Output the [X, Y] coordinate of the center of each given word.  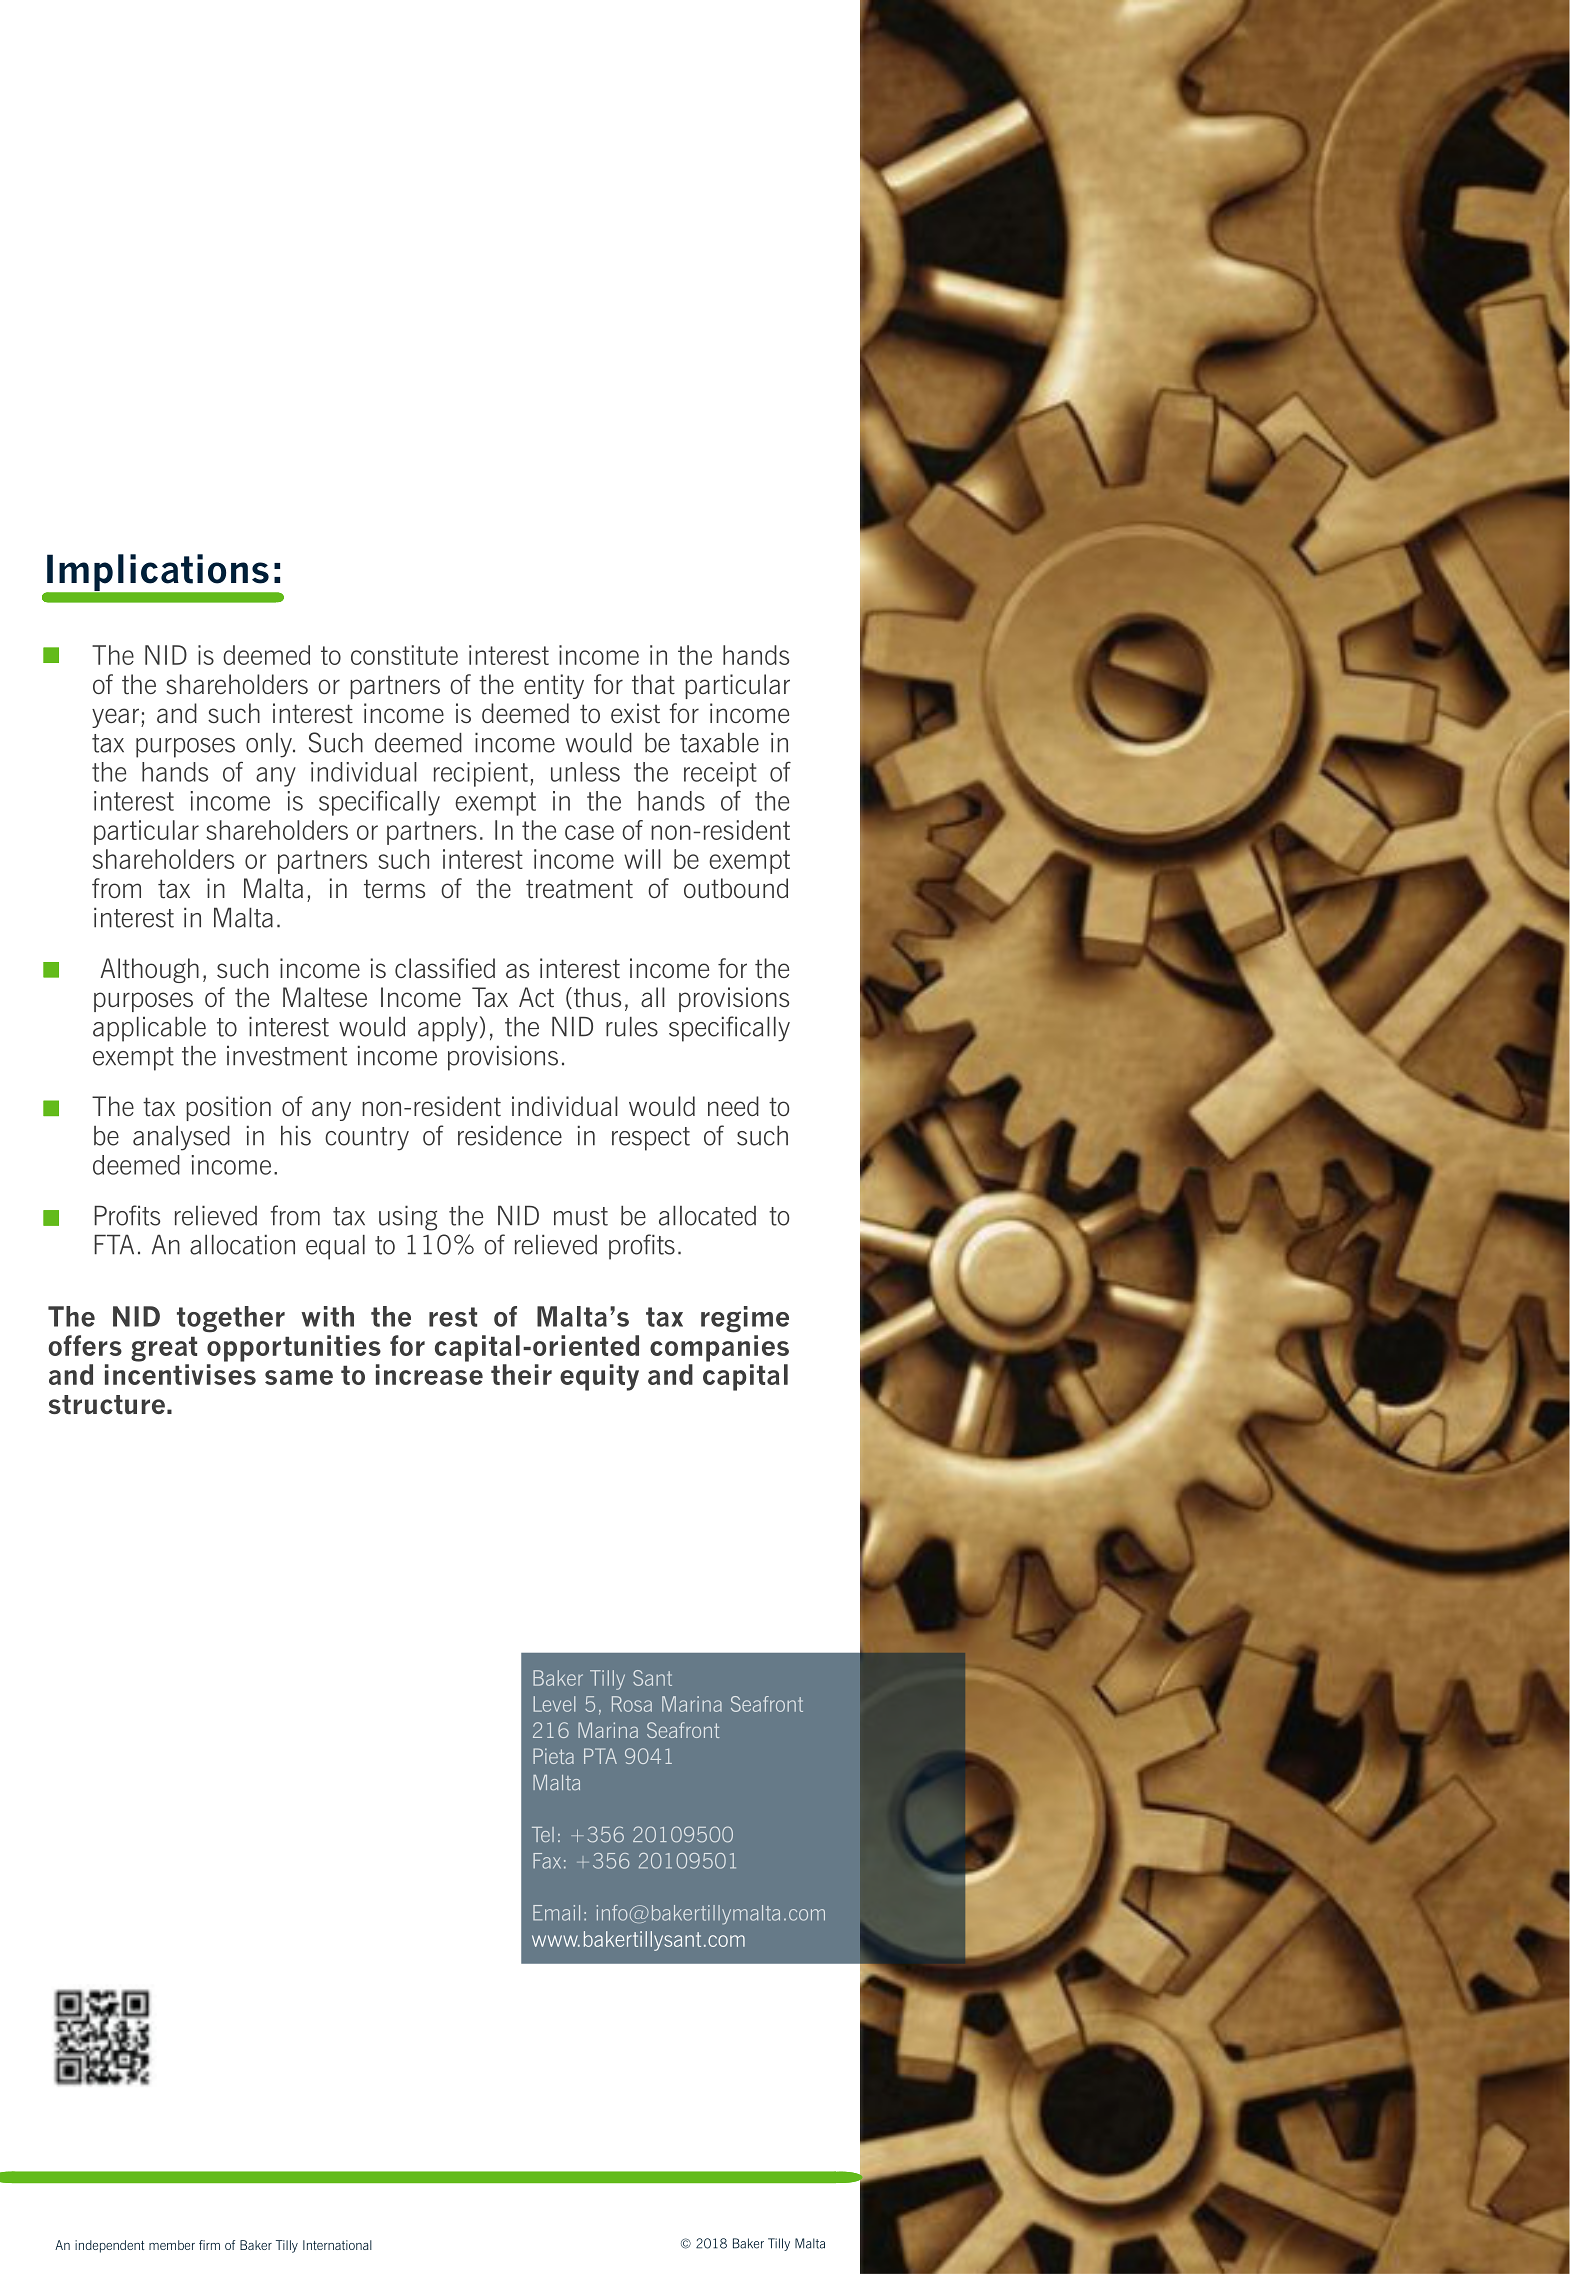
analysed [181, 1138]
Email [556, 1913]
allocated [707, 1216]
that [653, 684]
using [408, 1218]
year [117, 718]
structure [107, 1404]
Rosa [632, 1704]
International [337, 2245]
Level [554, 1704]
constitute [404, 655]
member [172, 2245]
